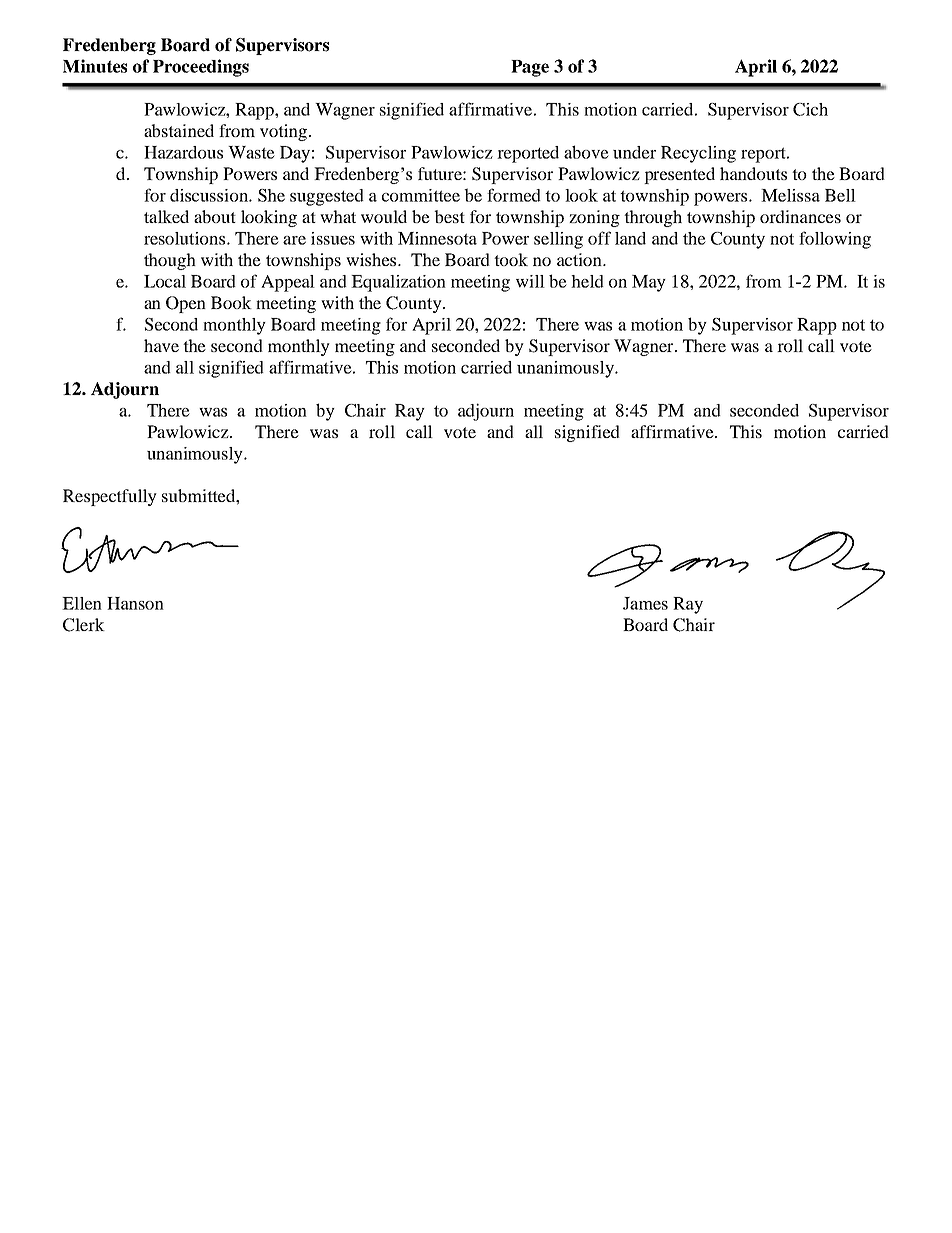 This page has width=952, height=1233. I want to click on Page, so click(530, 68).
